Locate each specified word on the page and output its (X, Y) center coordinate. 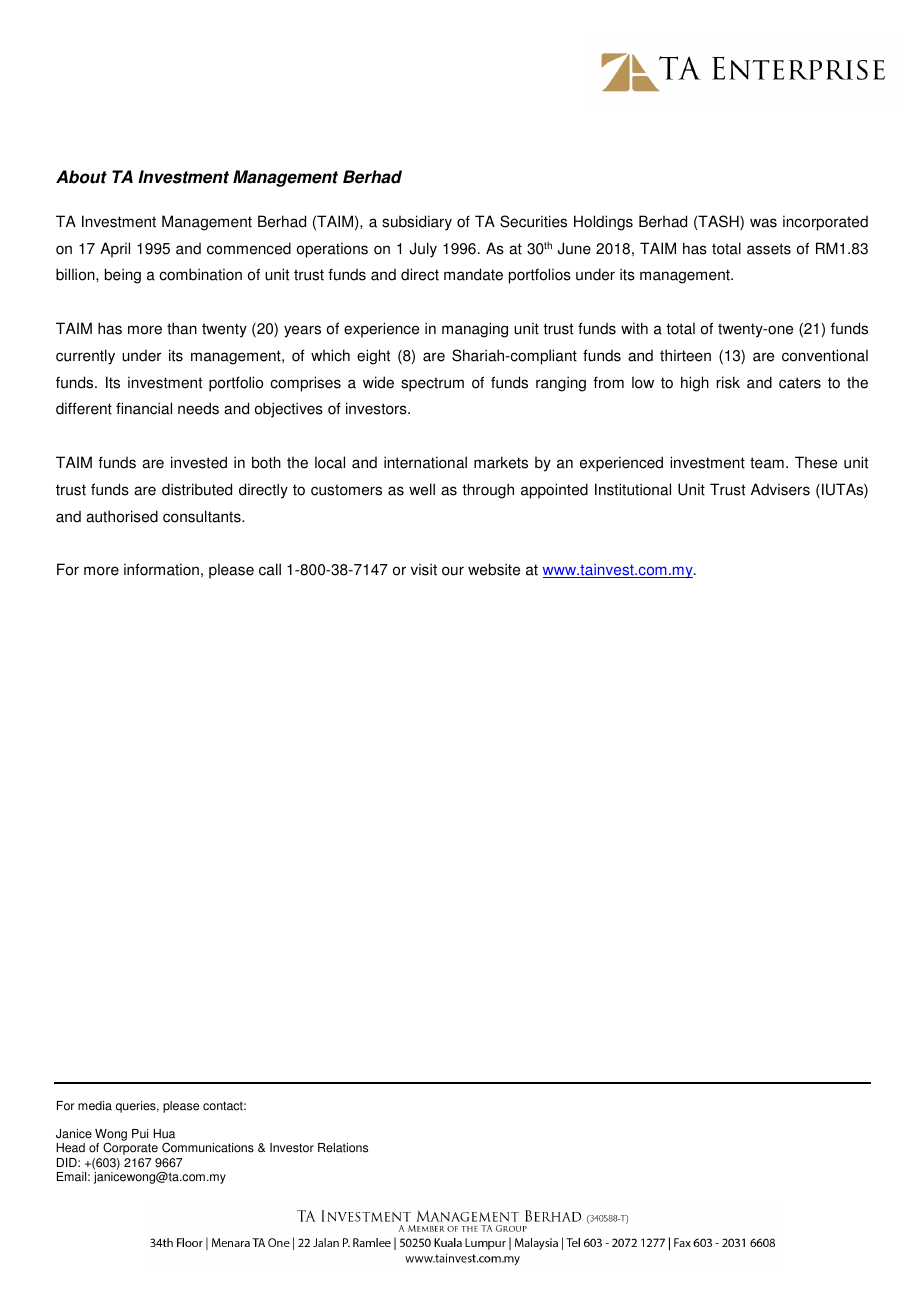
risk (728, 382)
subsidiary (417, 223)
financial (144, 408)
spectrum (432, 384)
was (763, 223)
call (270, 569)
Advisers (780, 489)
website (494, 569)
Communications (208, 1147)
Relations (343, 1148)
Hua (164, 1134)
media (95, 1106)
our (453, 571)
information (161, 569)
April (115, 250)
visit (424, 569)
